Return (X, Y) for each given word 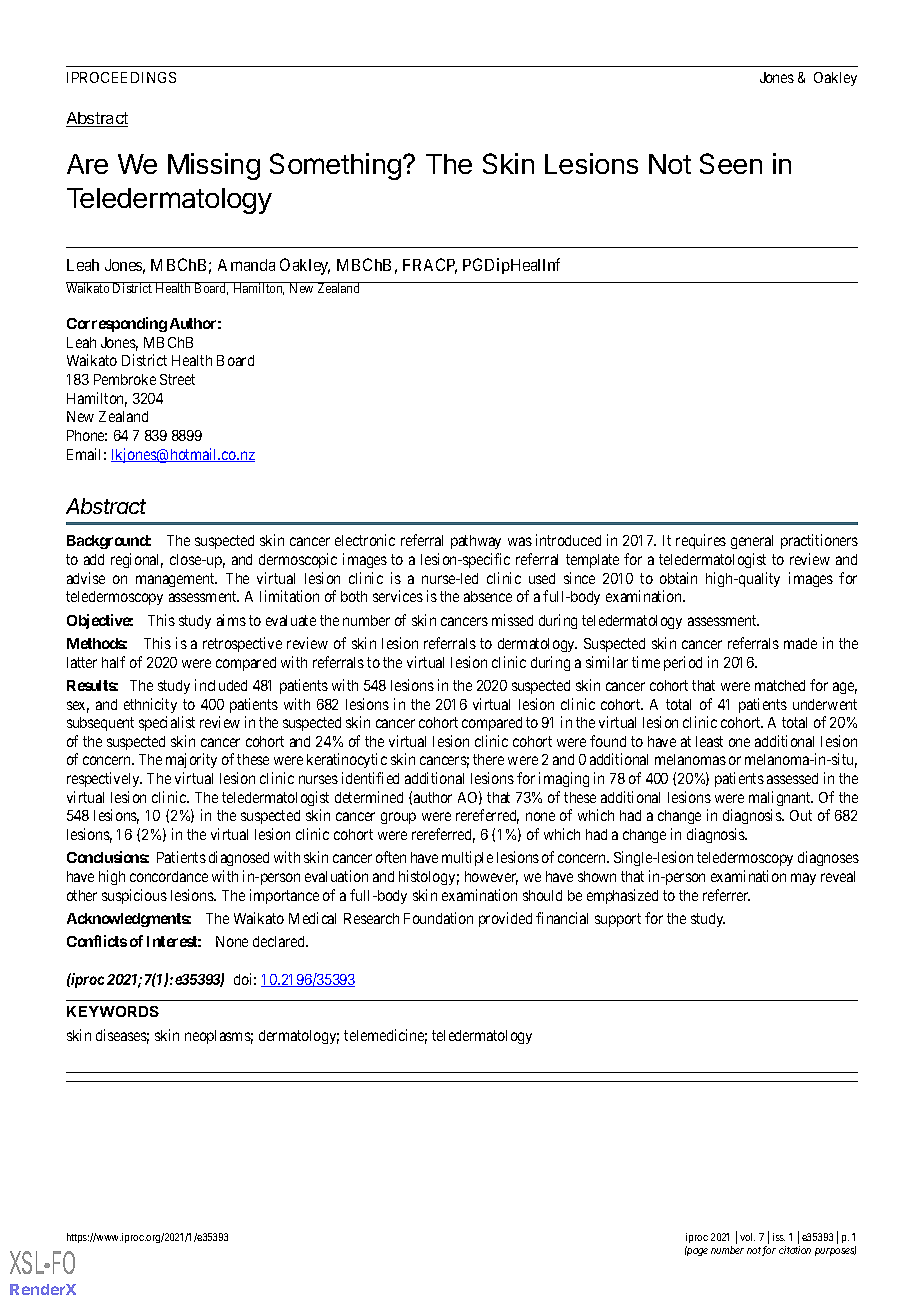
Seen (731, 163)
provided (505, 919)
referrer (726, 895)
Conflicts (97, 941)
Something (335, 166)
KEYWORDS (113, 1011)
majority (191, 760)
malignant (781, 798)
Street (177, 379)
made (800, 643)
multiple (467, 858)
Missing (214, 166)
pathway (476, 542)
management (176, 580)
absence (488, 596)
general (752, 542)
